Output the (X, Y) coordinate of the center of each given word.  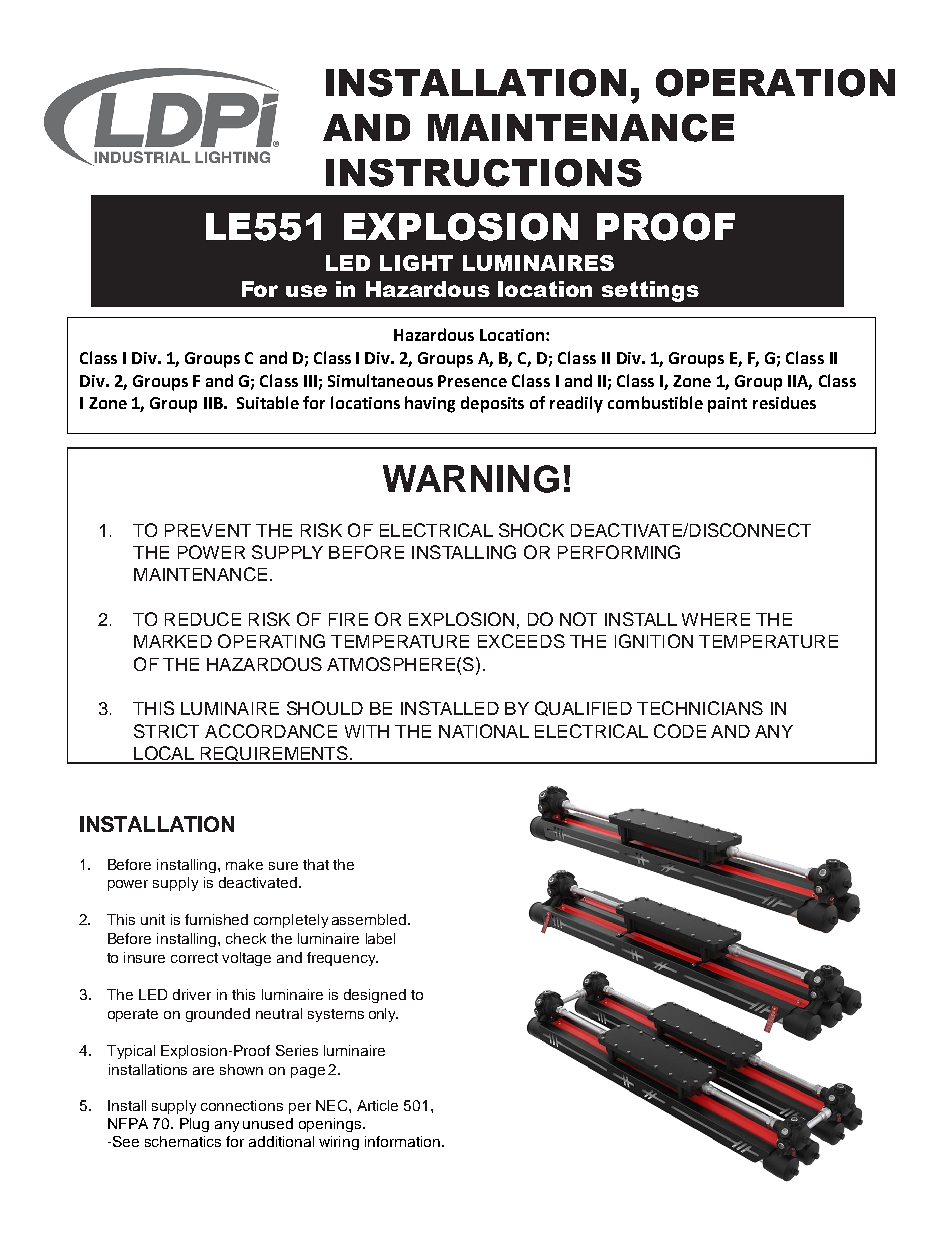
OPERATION (775, 83)
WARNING (471, 479)
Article (377, 1105)
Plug (194, 1125)
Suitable (268, 402)
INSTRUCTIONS (484, 173)
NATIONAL (484, 731)
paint (727, 405)
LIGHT (416, 263)
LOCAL (164, 754)
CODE (680, 731)
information (404, 1141)
